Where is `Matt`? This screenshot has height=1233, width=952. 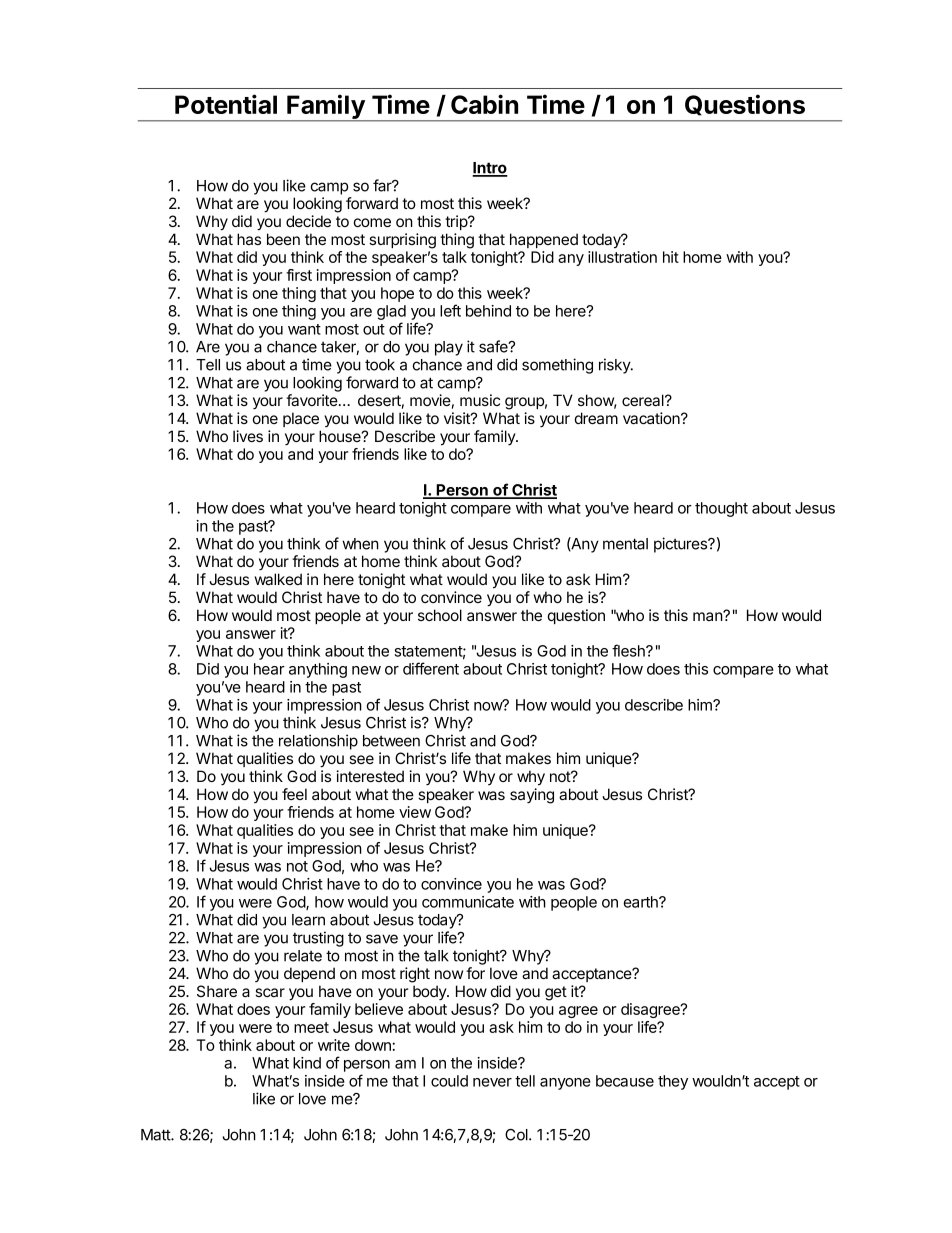 Matt is located at coordinates (156, 1135).
